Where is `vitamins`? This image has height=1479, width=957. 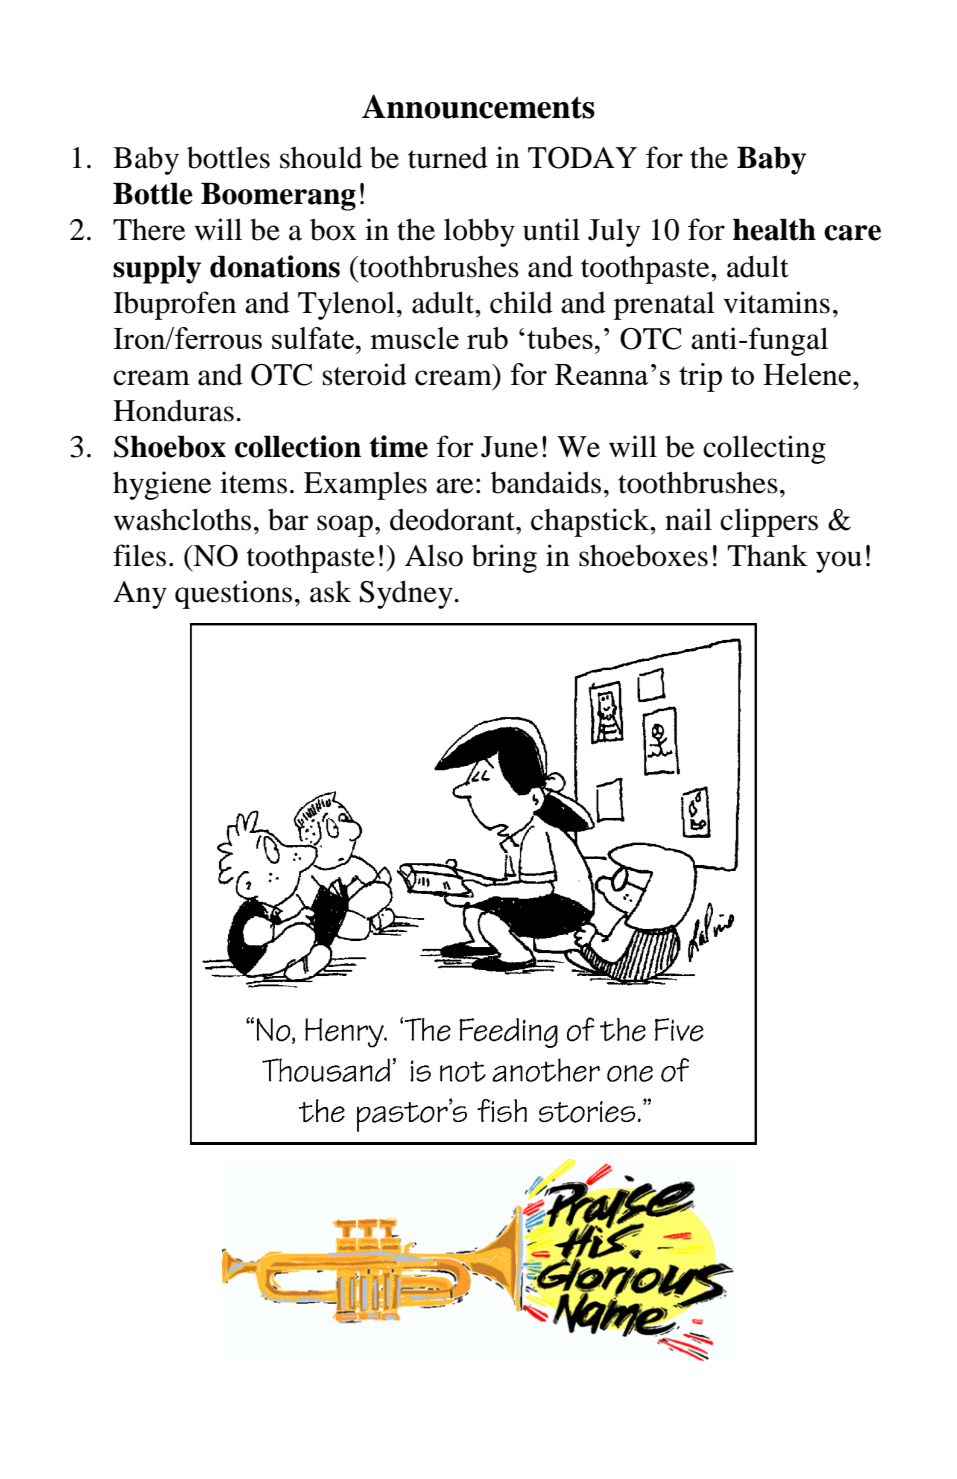
vitamins is located at coordinates (776, 302).
